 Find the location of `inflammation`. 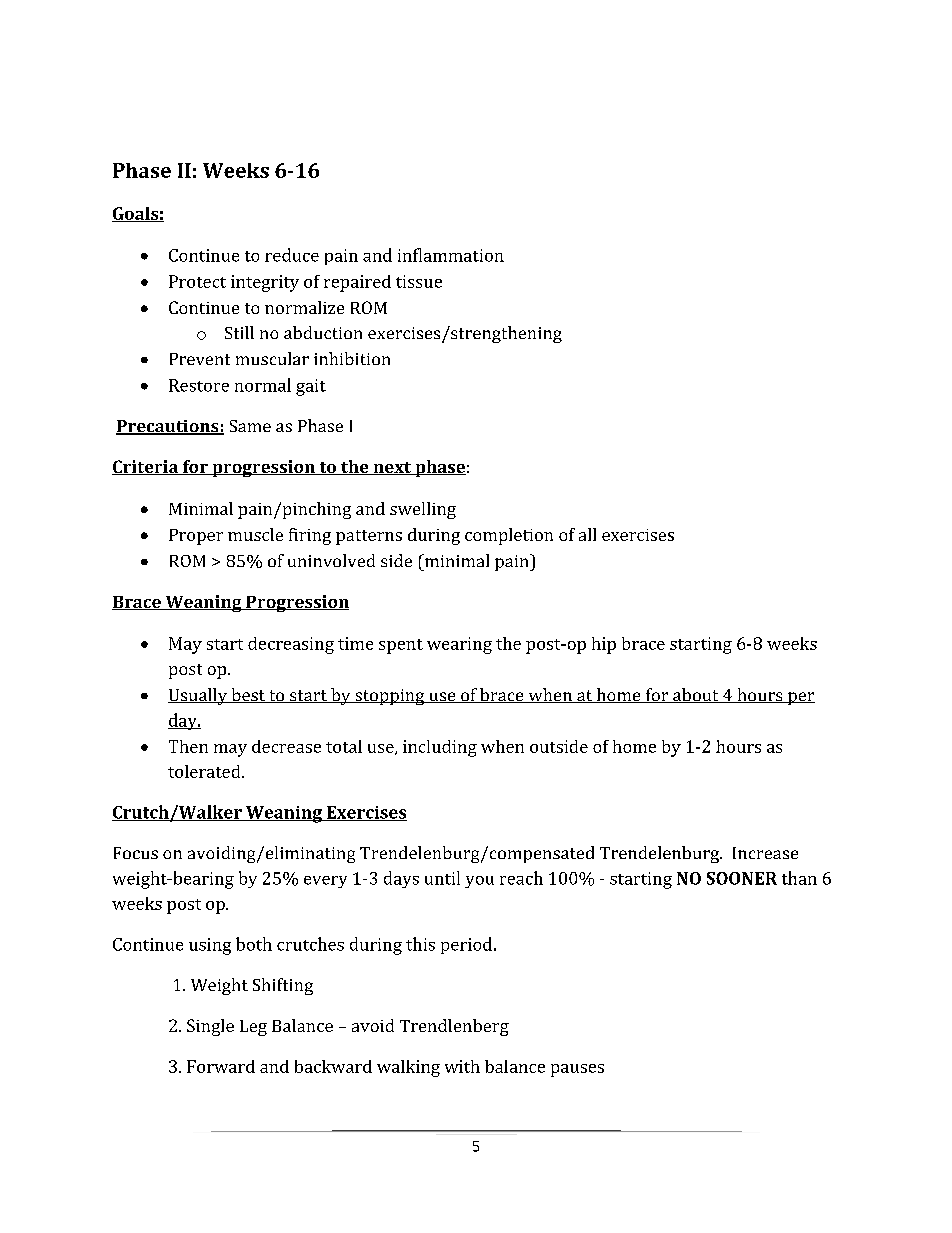

inflammation is located at coordinates (451, 255).
